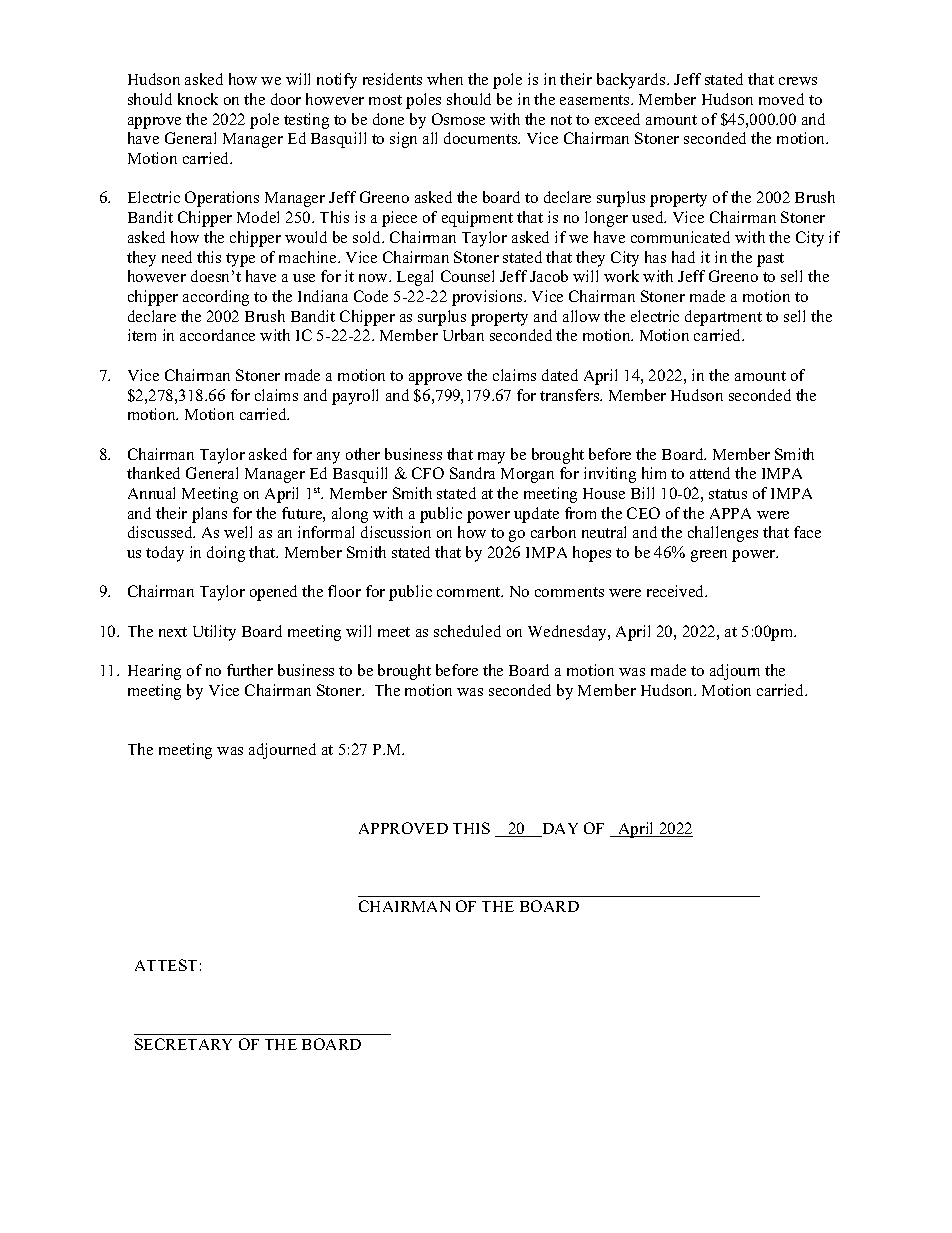 This screenshot has height=1233, width=952. Describe the element at coordinates (723, 534) in the screenshot. I see `challenges` at that location.
